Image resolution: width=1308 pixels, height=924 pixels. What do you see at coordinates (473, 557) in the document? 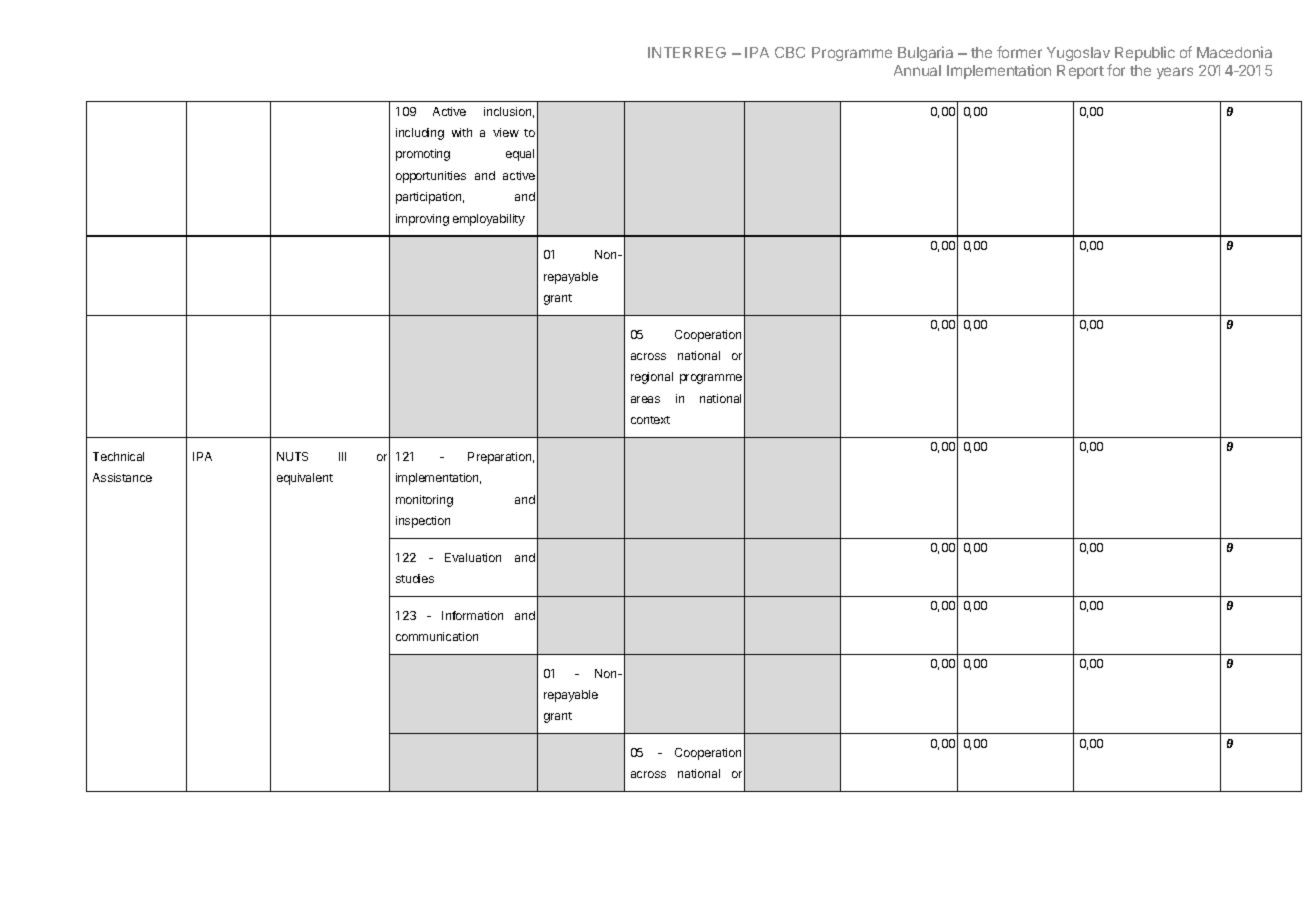
I see `Evaluation` at bounding box center [473, 557].
